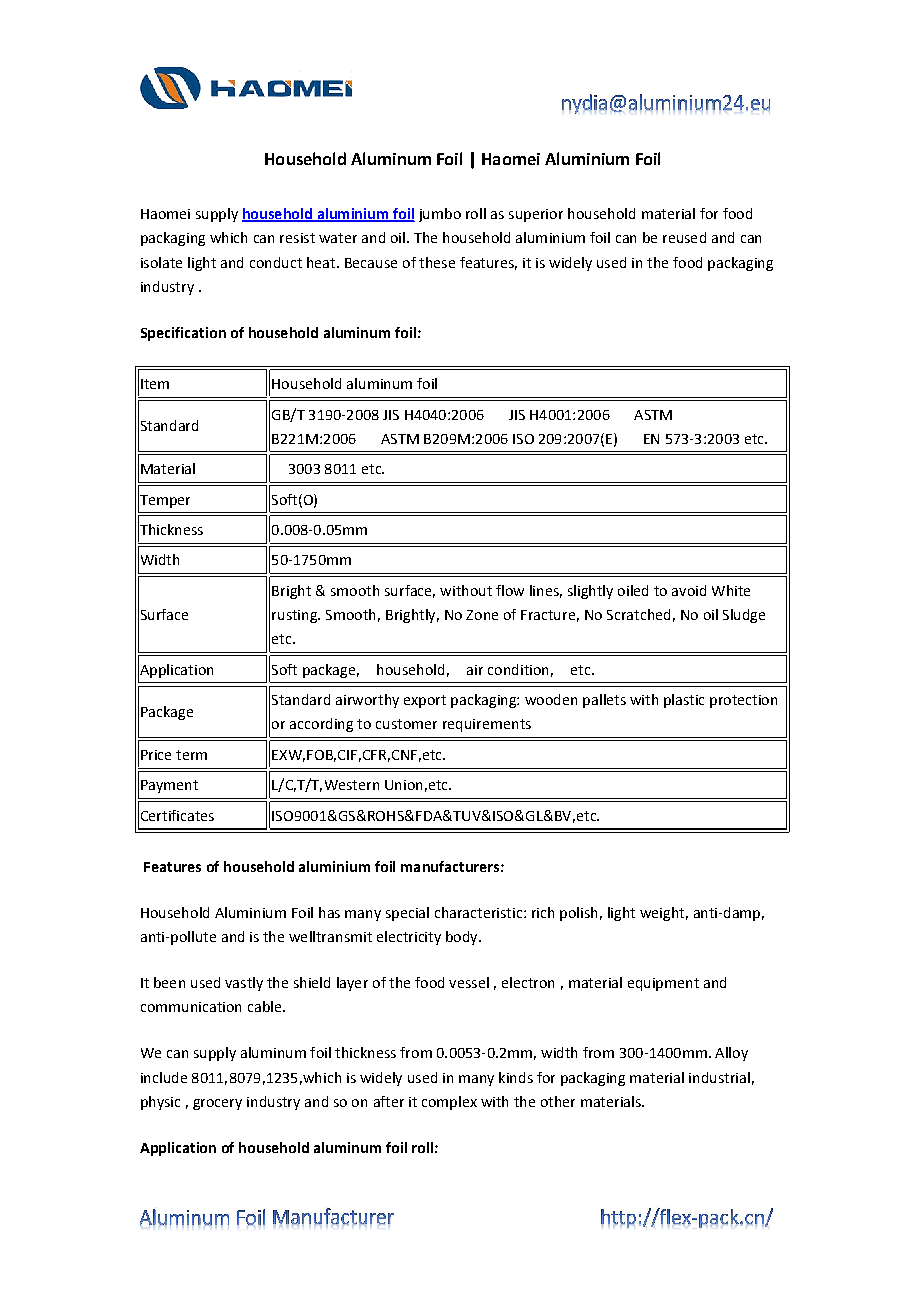 The height and width of the screenshot is (1308, 924). What do you see at coordinates (217, 1104) in the screenshot?
I see `grocery` at bounding box center [217, 1104].
